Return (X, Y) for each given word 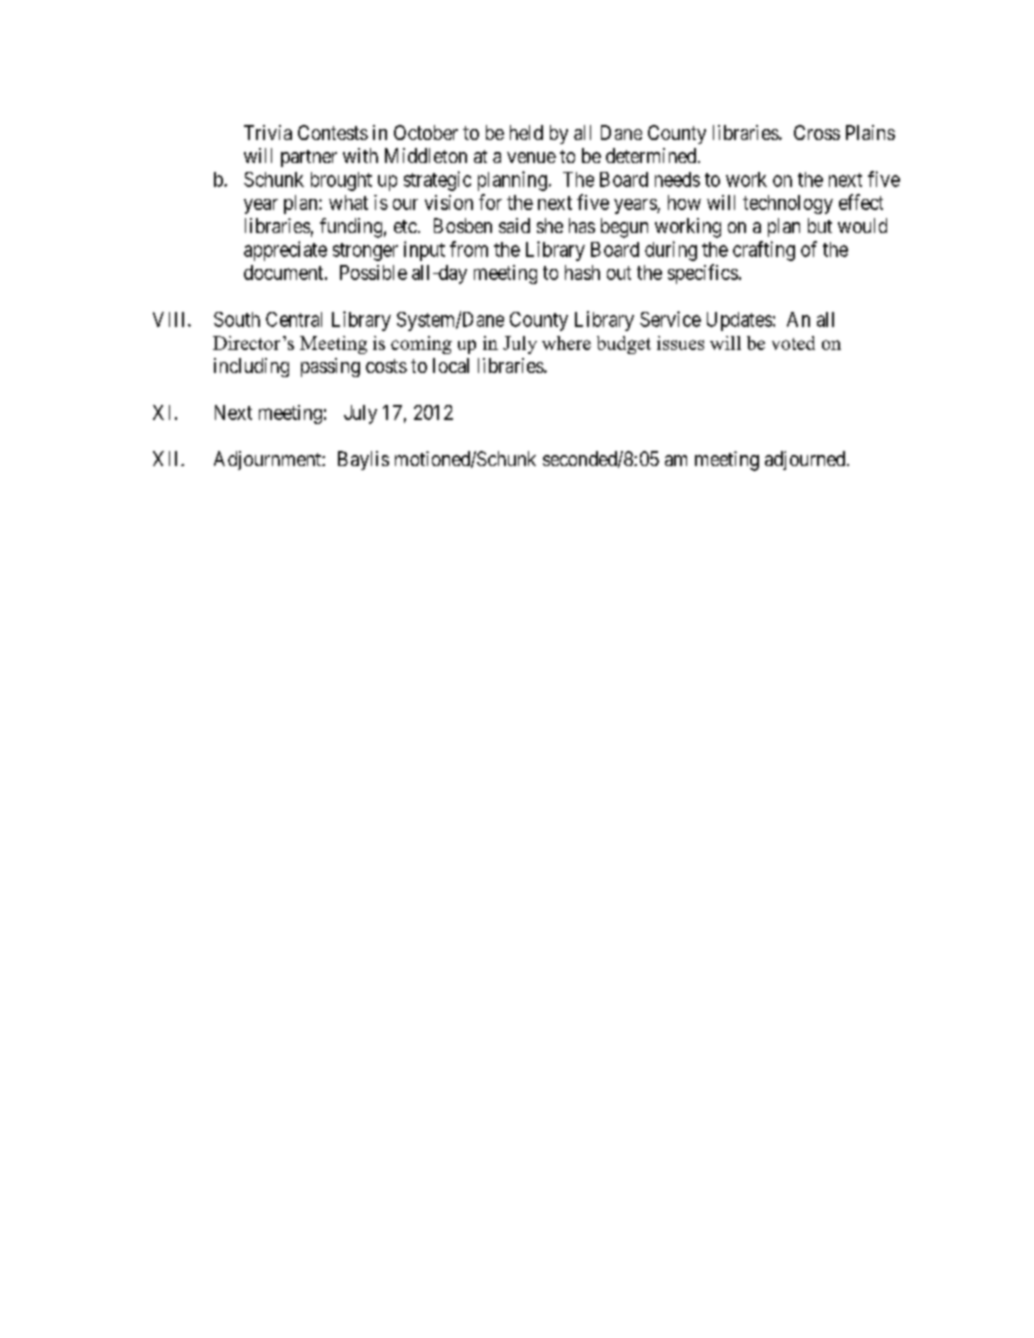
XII (167, 458)
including (251, 367)
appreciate (285, 251)
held (526, 132)
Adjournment (268, 460)
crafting (764, 251)
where (566, 343)
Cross (817, 132)
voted (793, 343)
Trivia (268, 132)
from (469, 249)
